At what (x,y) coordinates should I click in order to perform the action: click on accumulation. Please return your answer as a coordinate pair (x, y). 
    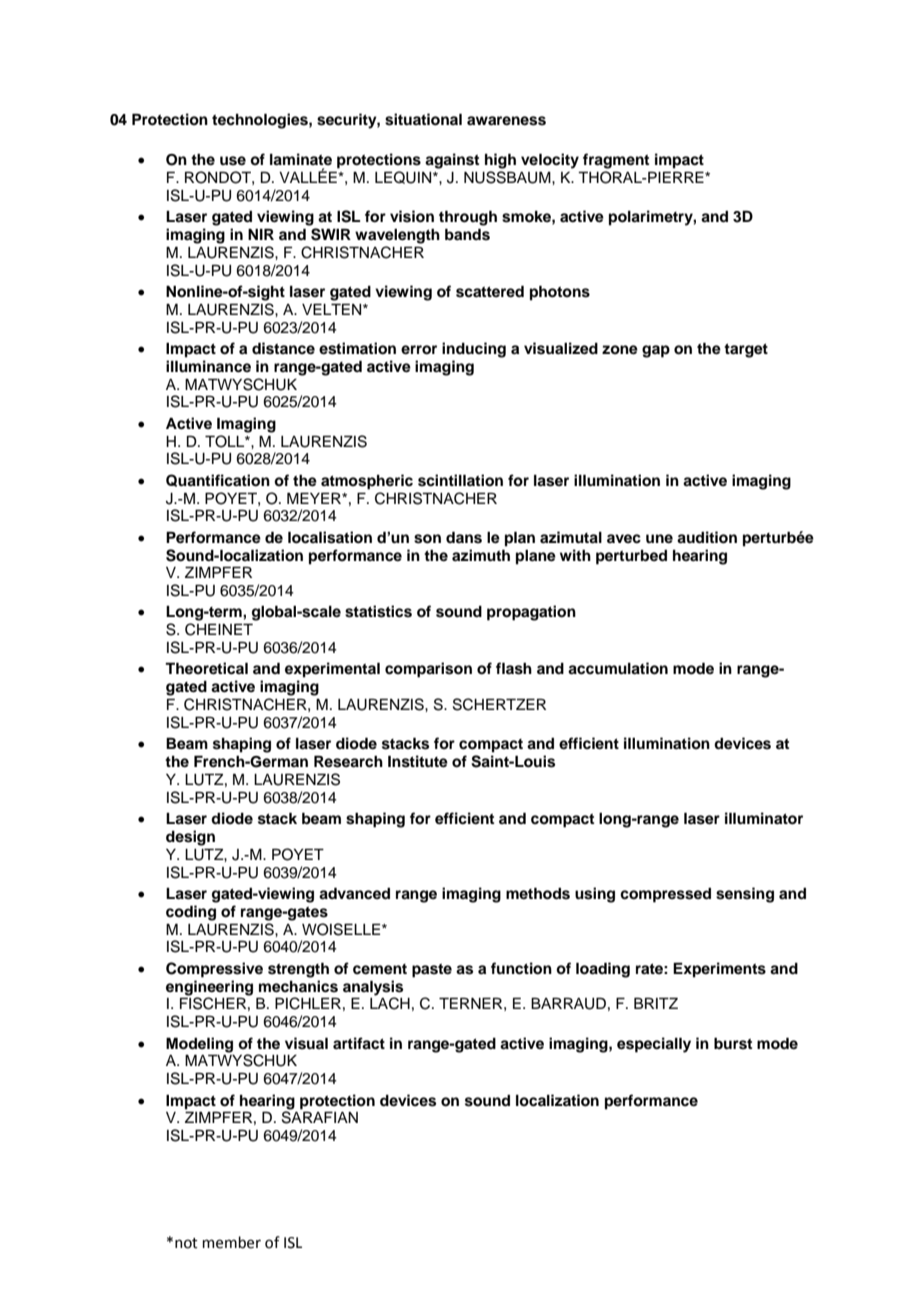
    Looking at the image, I should click on (618, 668).
